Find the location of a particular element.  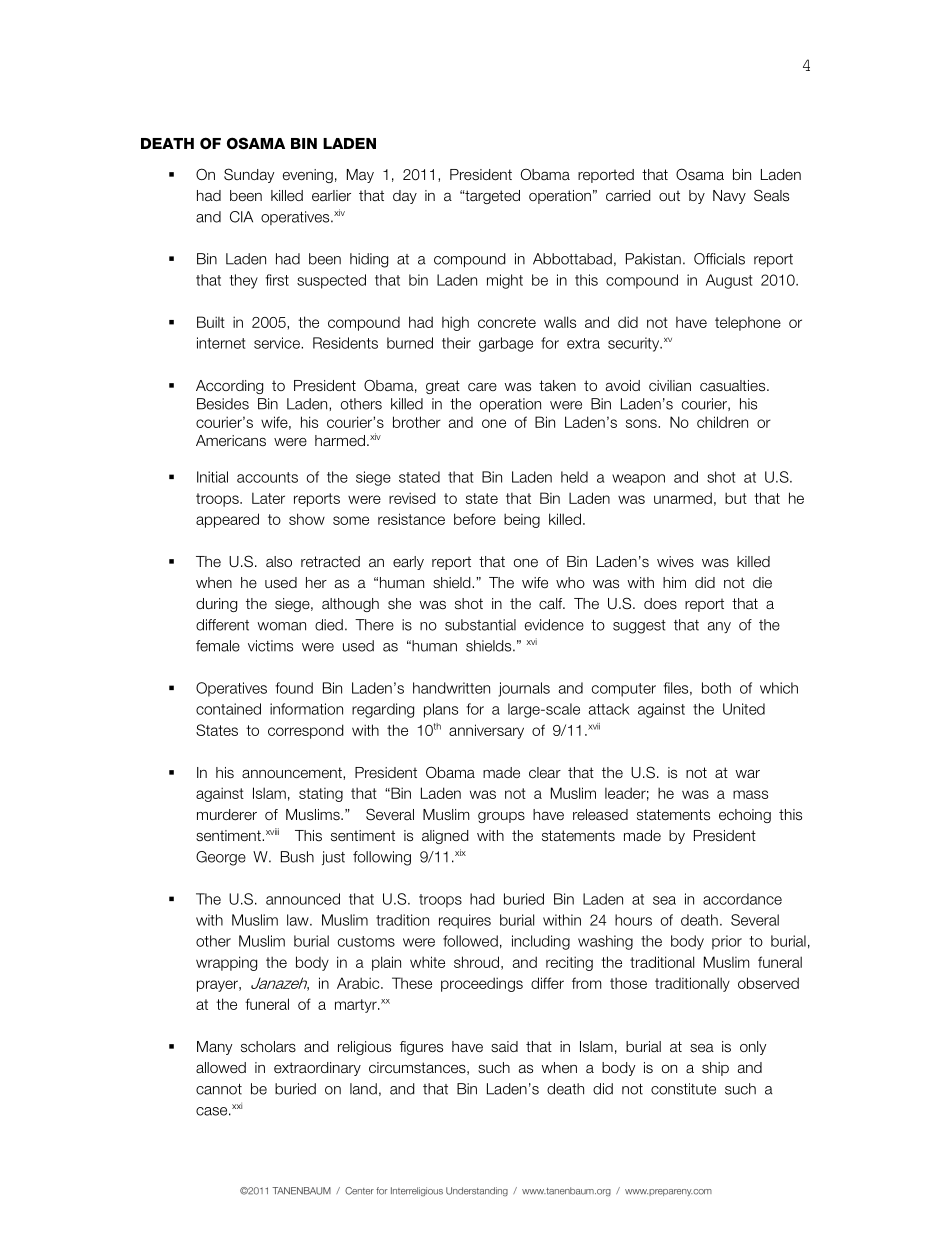

evening is located at coordinates (308, 176).
